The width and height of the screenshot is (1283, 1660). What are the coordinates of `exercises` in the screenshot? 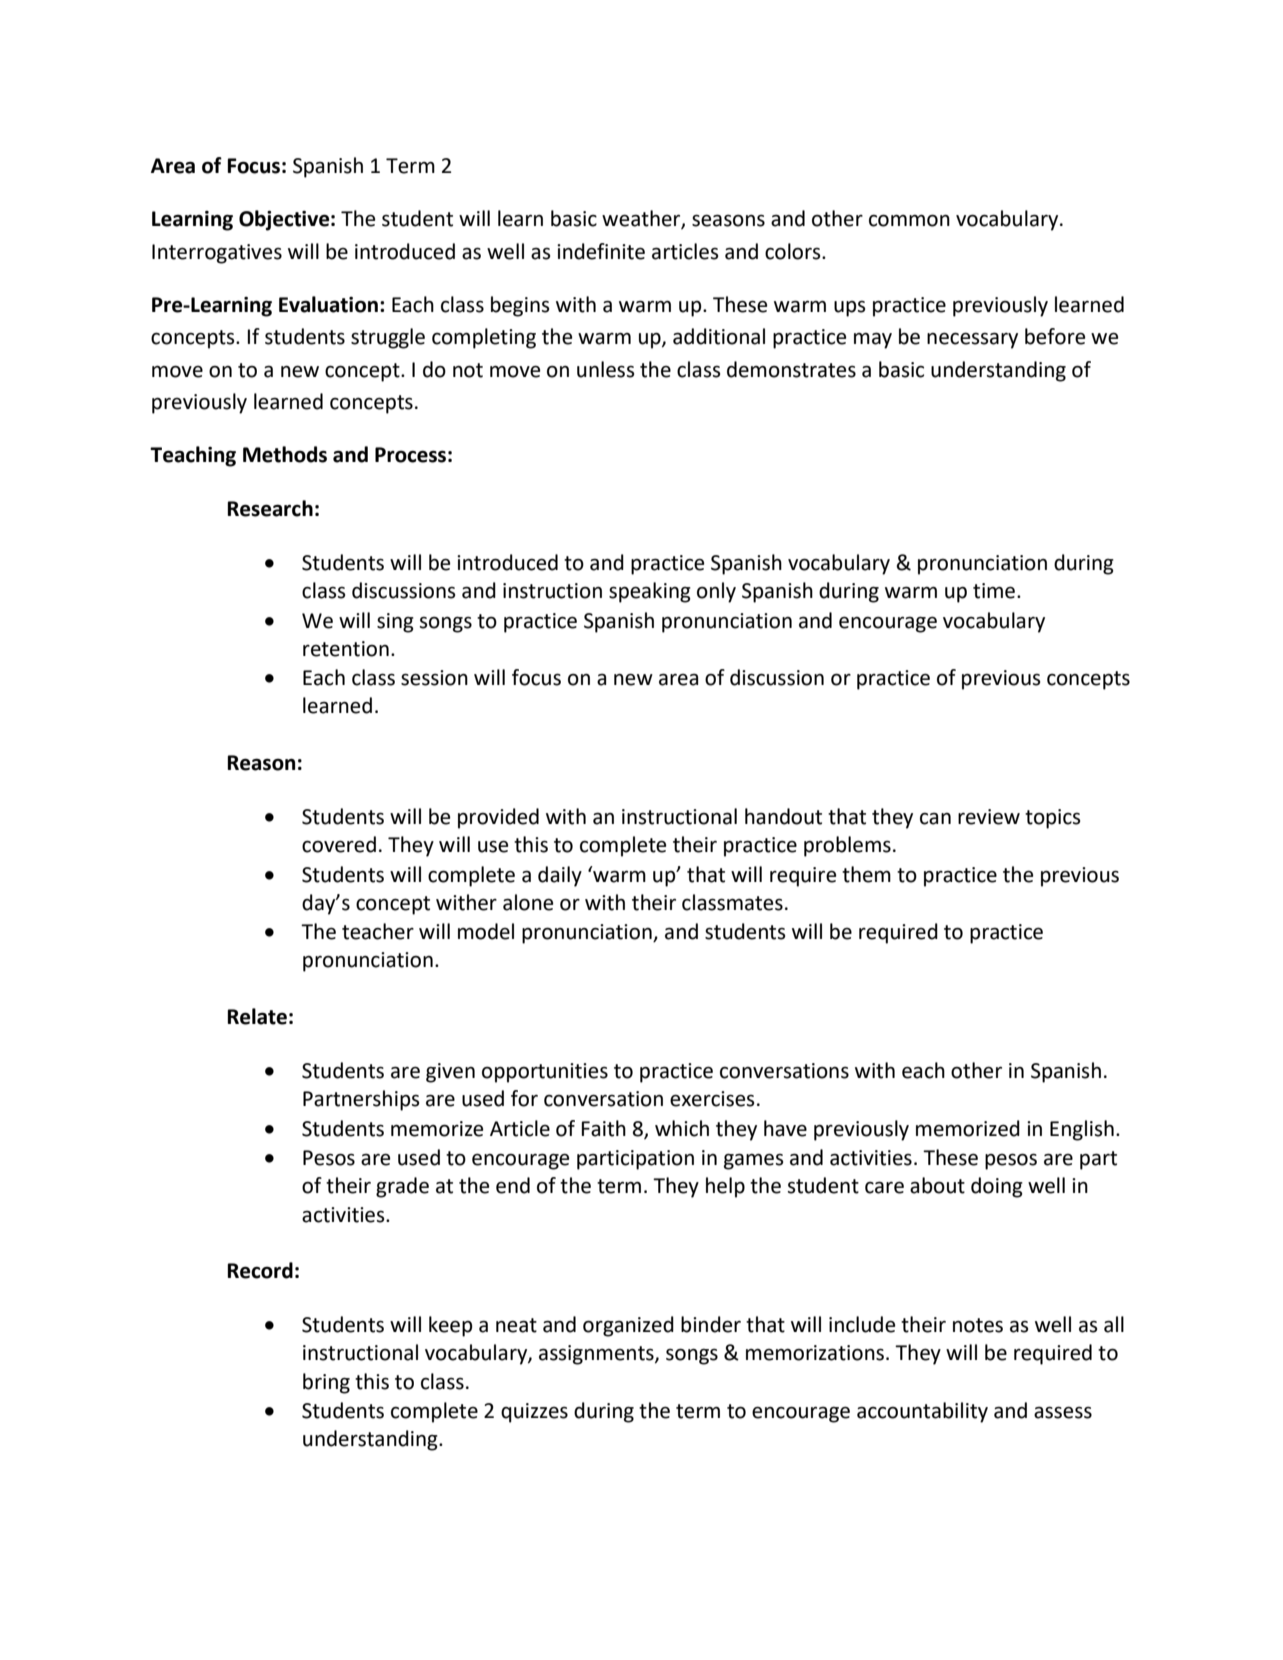 It's located at (712, 1099).
